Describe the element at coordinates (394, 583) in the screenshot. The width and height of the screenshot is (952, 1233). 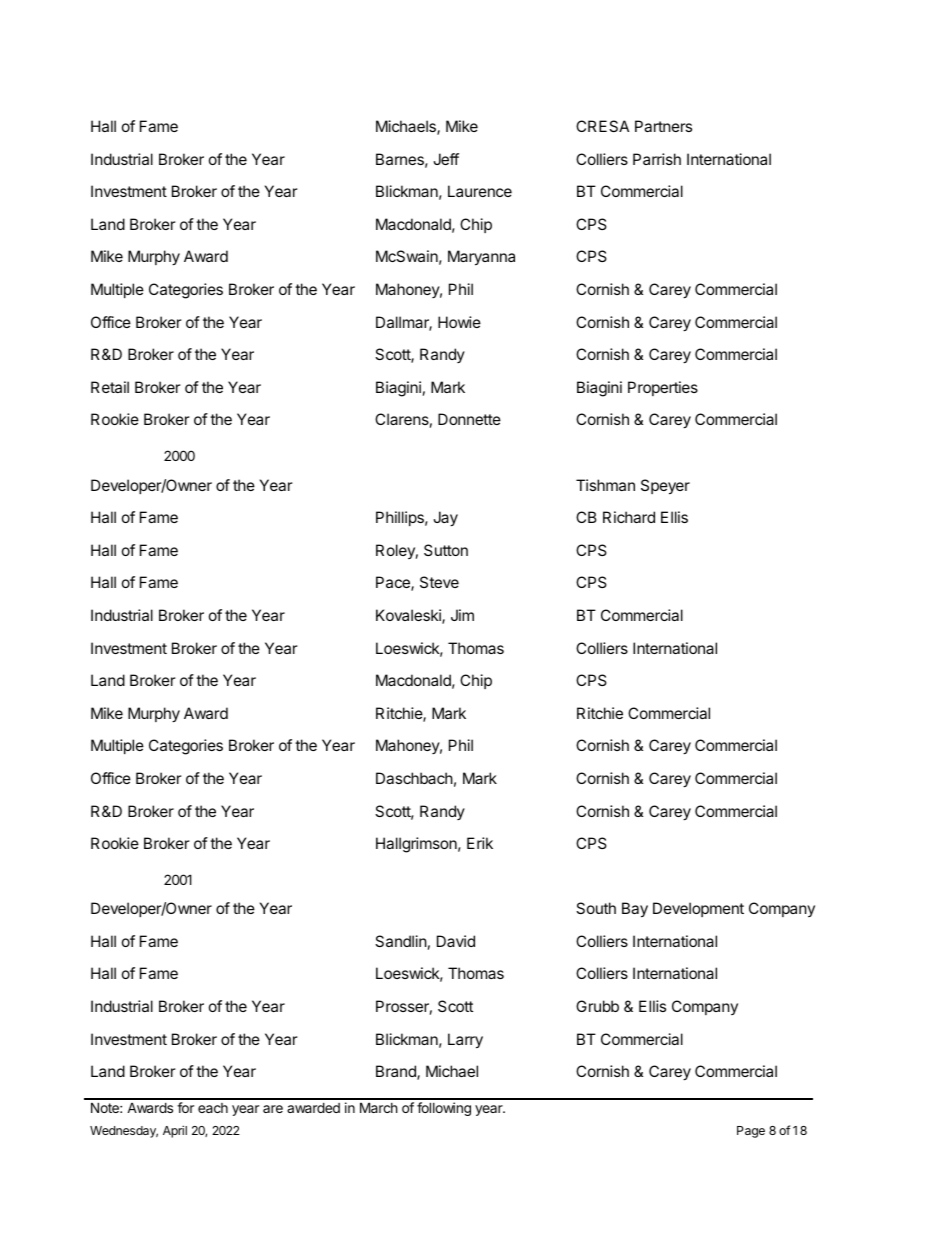
I see `Pace` at that location.
